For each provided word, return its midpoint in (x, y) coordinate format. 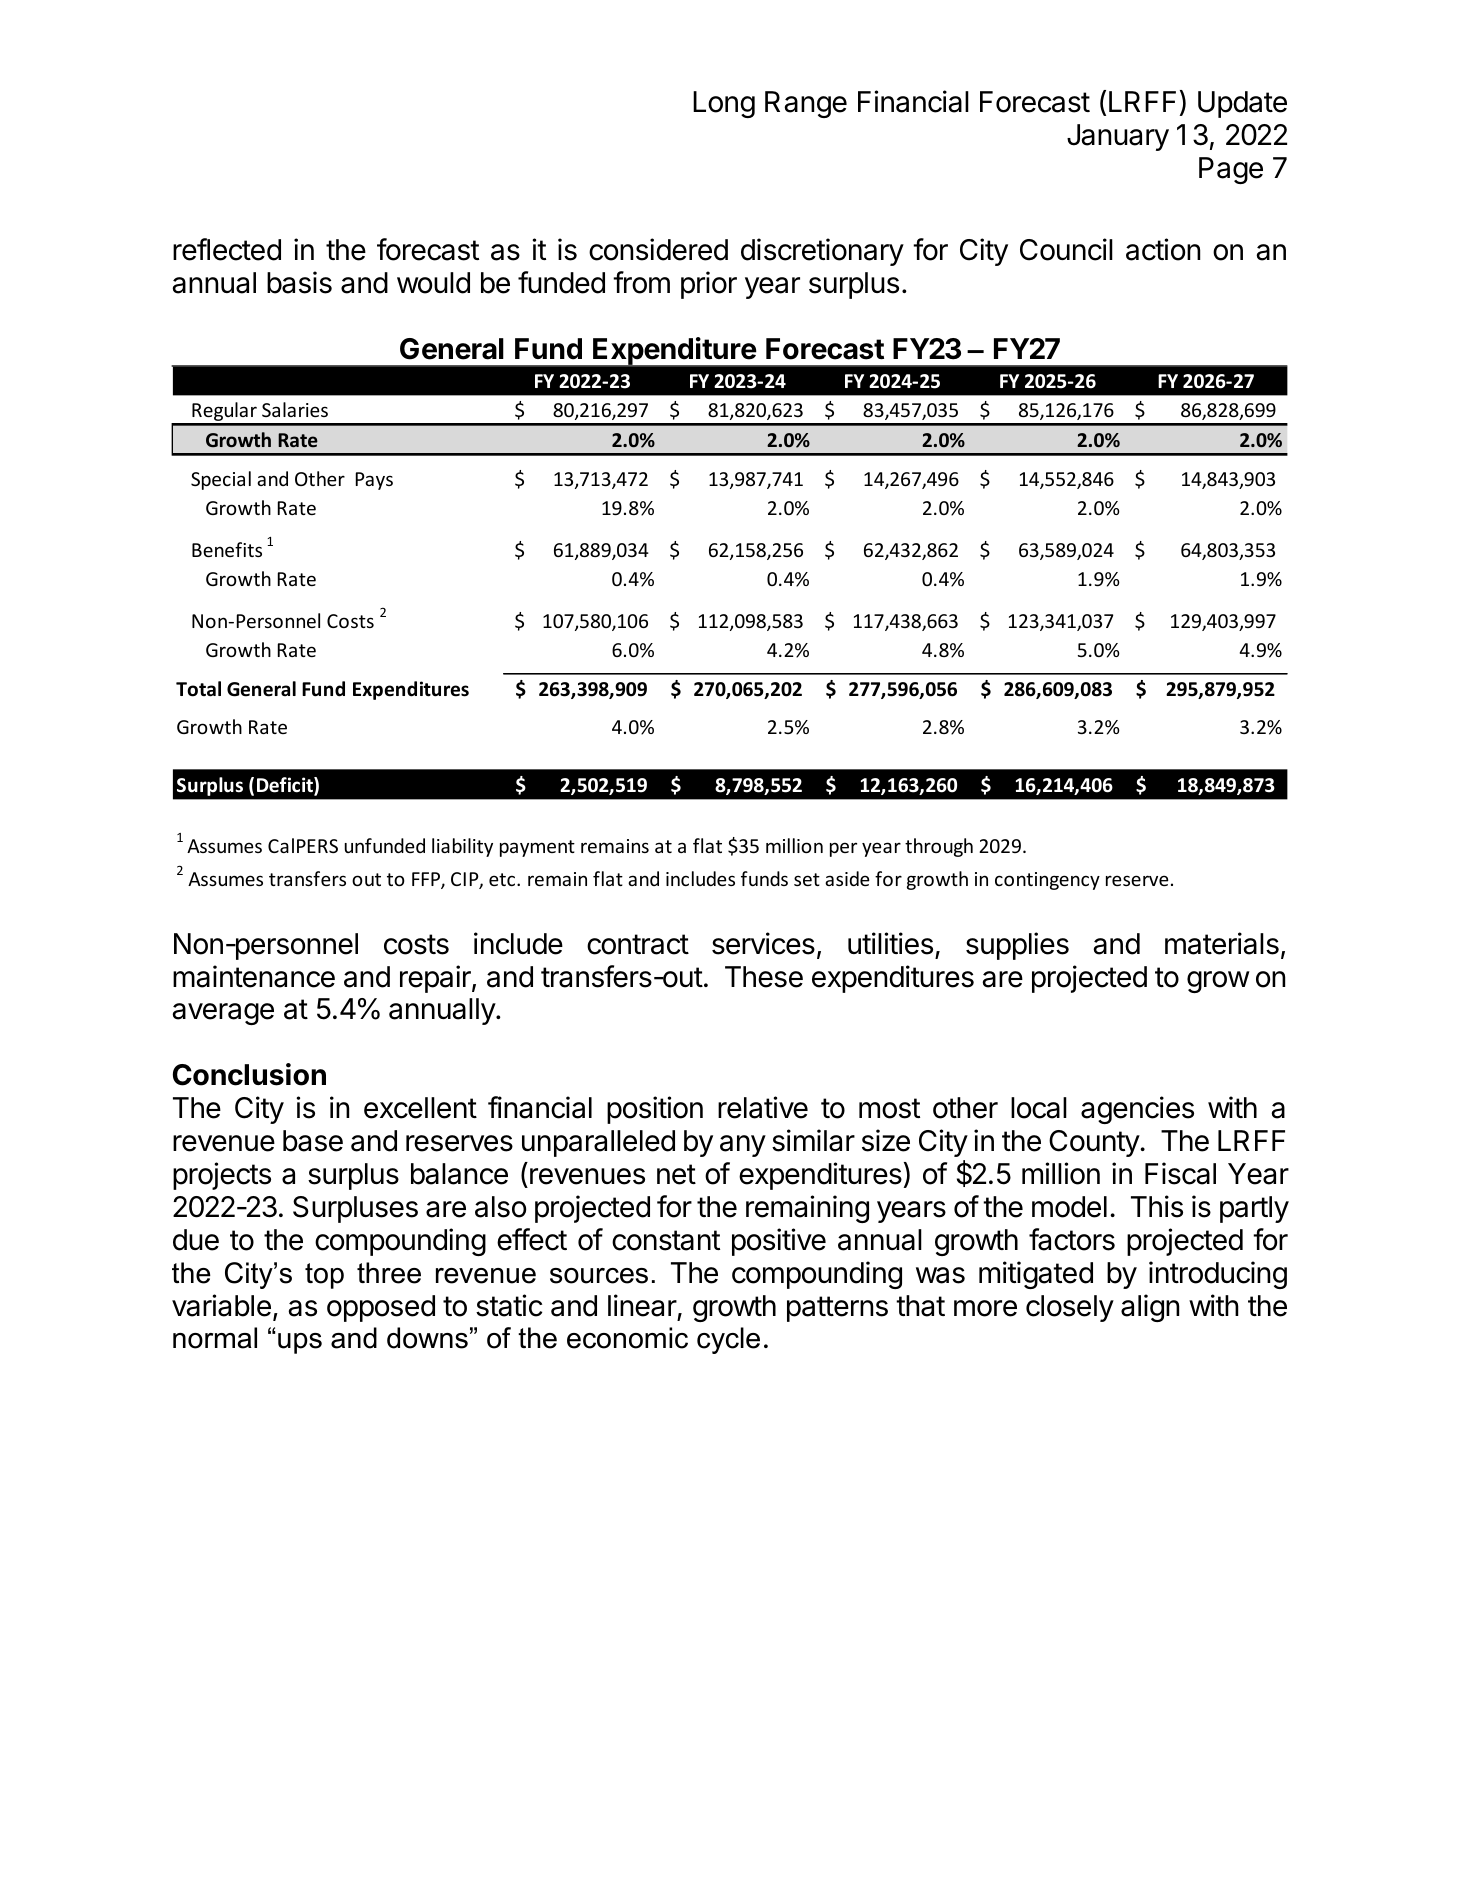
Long (724, 104)
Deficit (286, 786)
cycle (728, 1340)
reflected (227, 249)
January (1118, 137)
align (1150, 1308)
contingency (1047, 881)
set (807, 879)
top (324, 1276)
